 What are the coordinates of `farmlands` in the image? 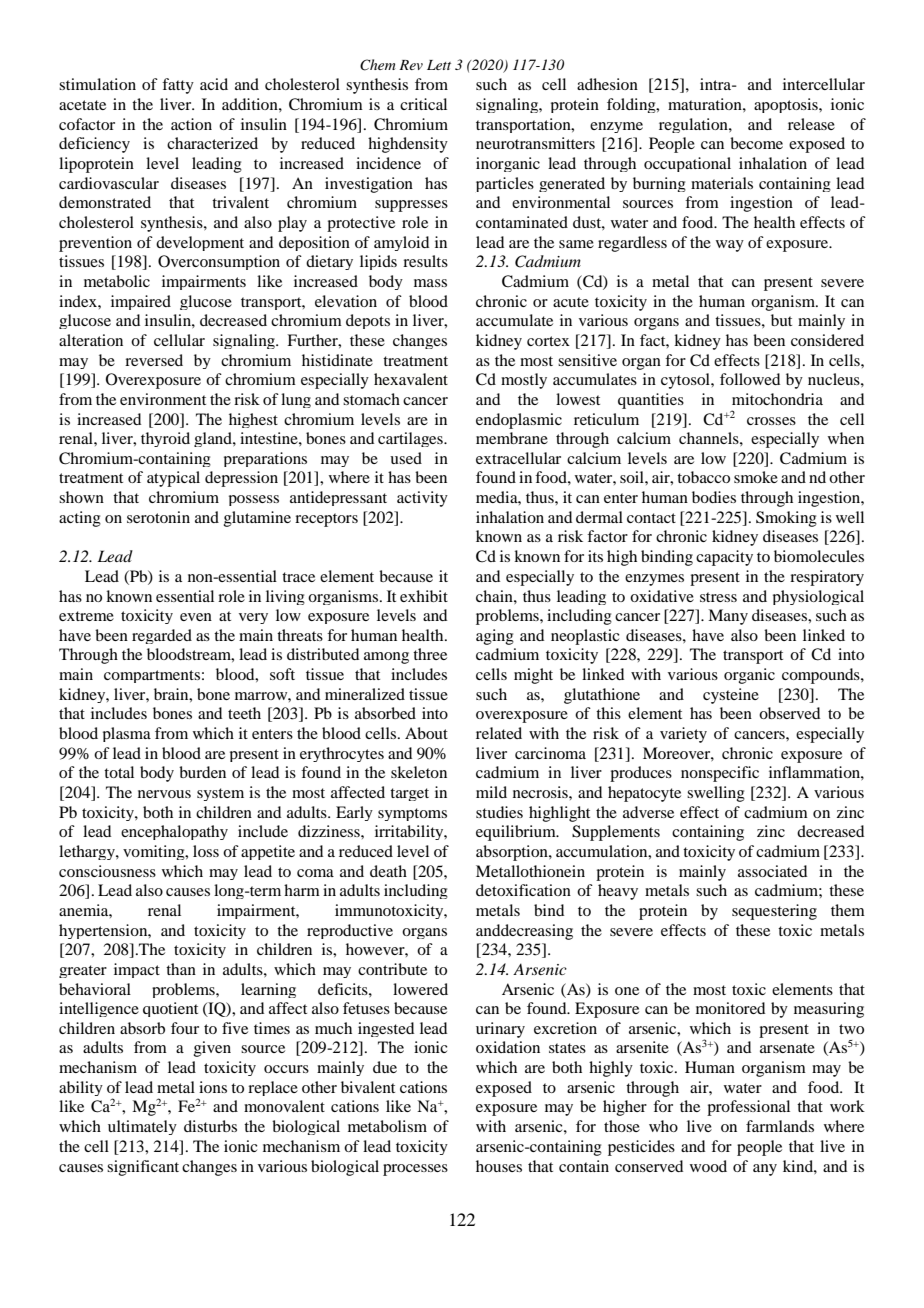 It's located at (780, 1126).
